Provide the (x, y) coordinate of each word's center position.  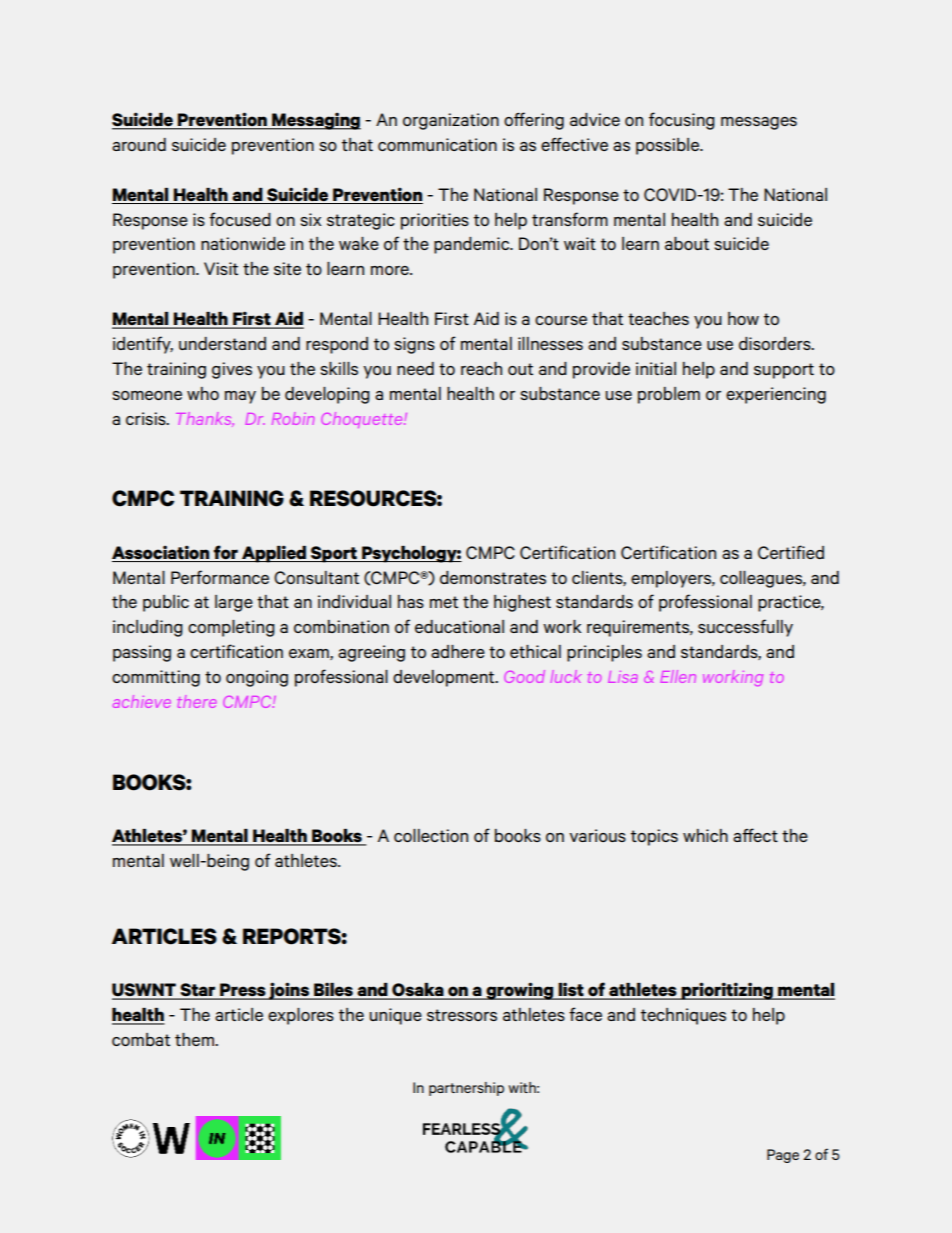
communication (437, 144)
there (197, 701)
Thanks (205, 419)
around (139, 144)
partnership (466, 1089)
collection (431, 835)
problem (669, 395)
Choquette (363, 420)
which (705, 835)
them (196, 1039)
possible (669, 146)
